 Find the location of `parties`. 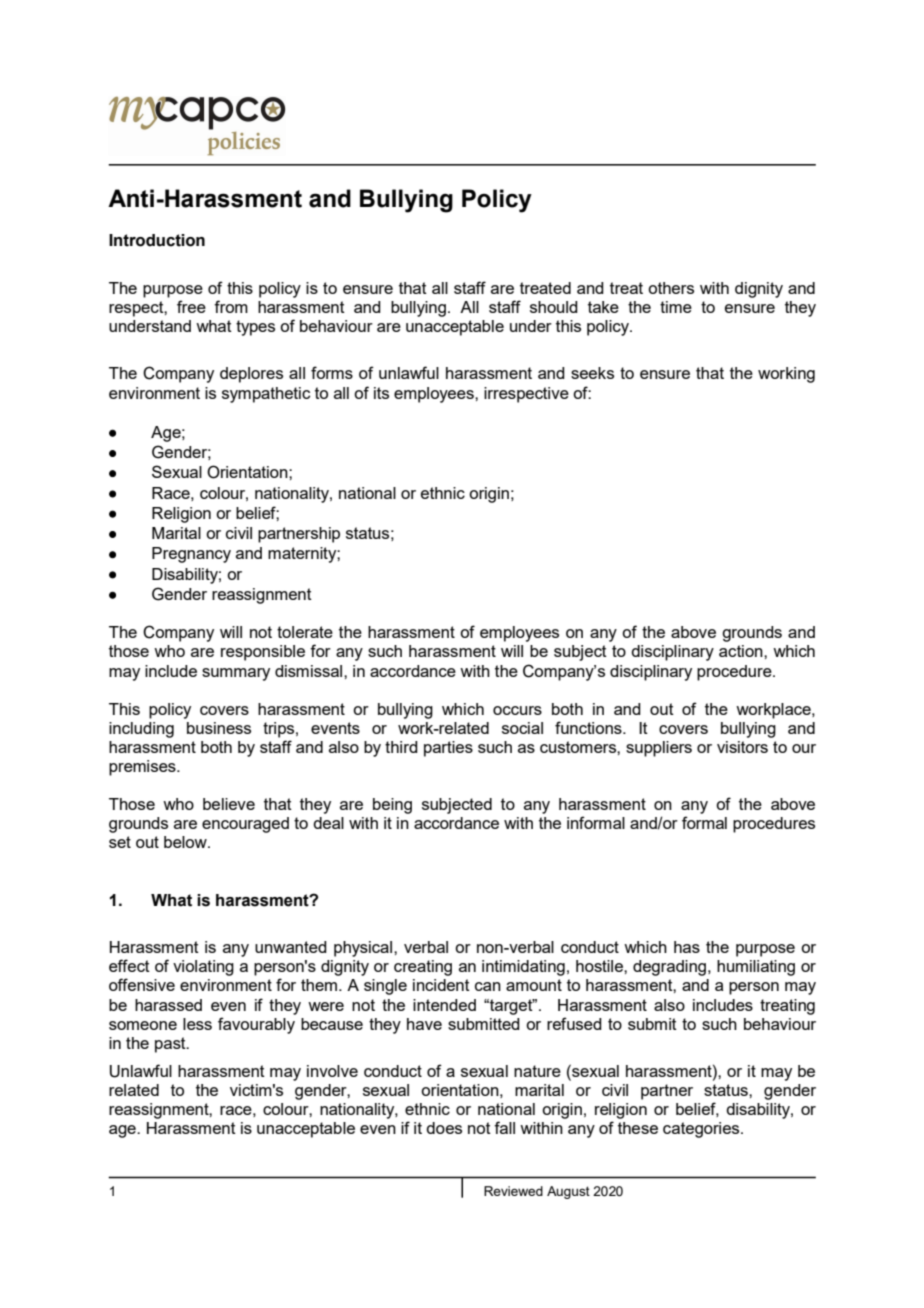

parties is located at coordinates (448, 749).
